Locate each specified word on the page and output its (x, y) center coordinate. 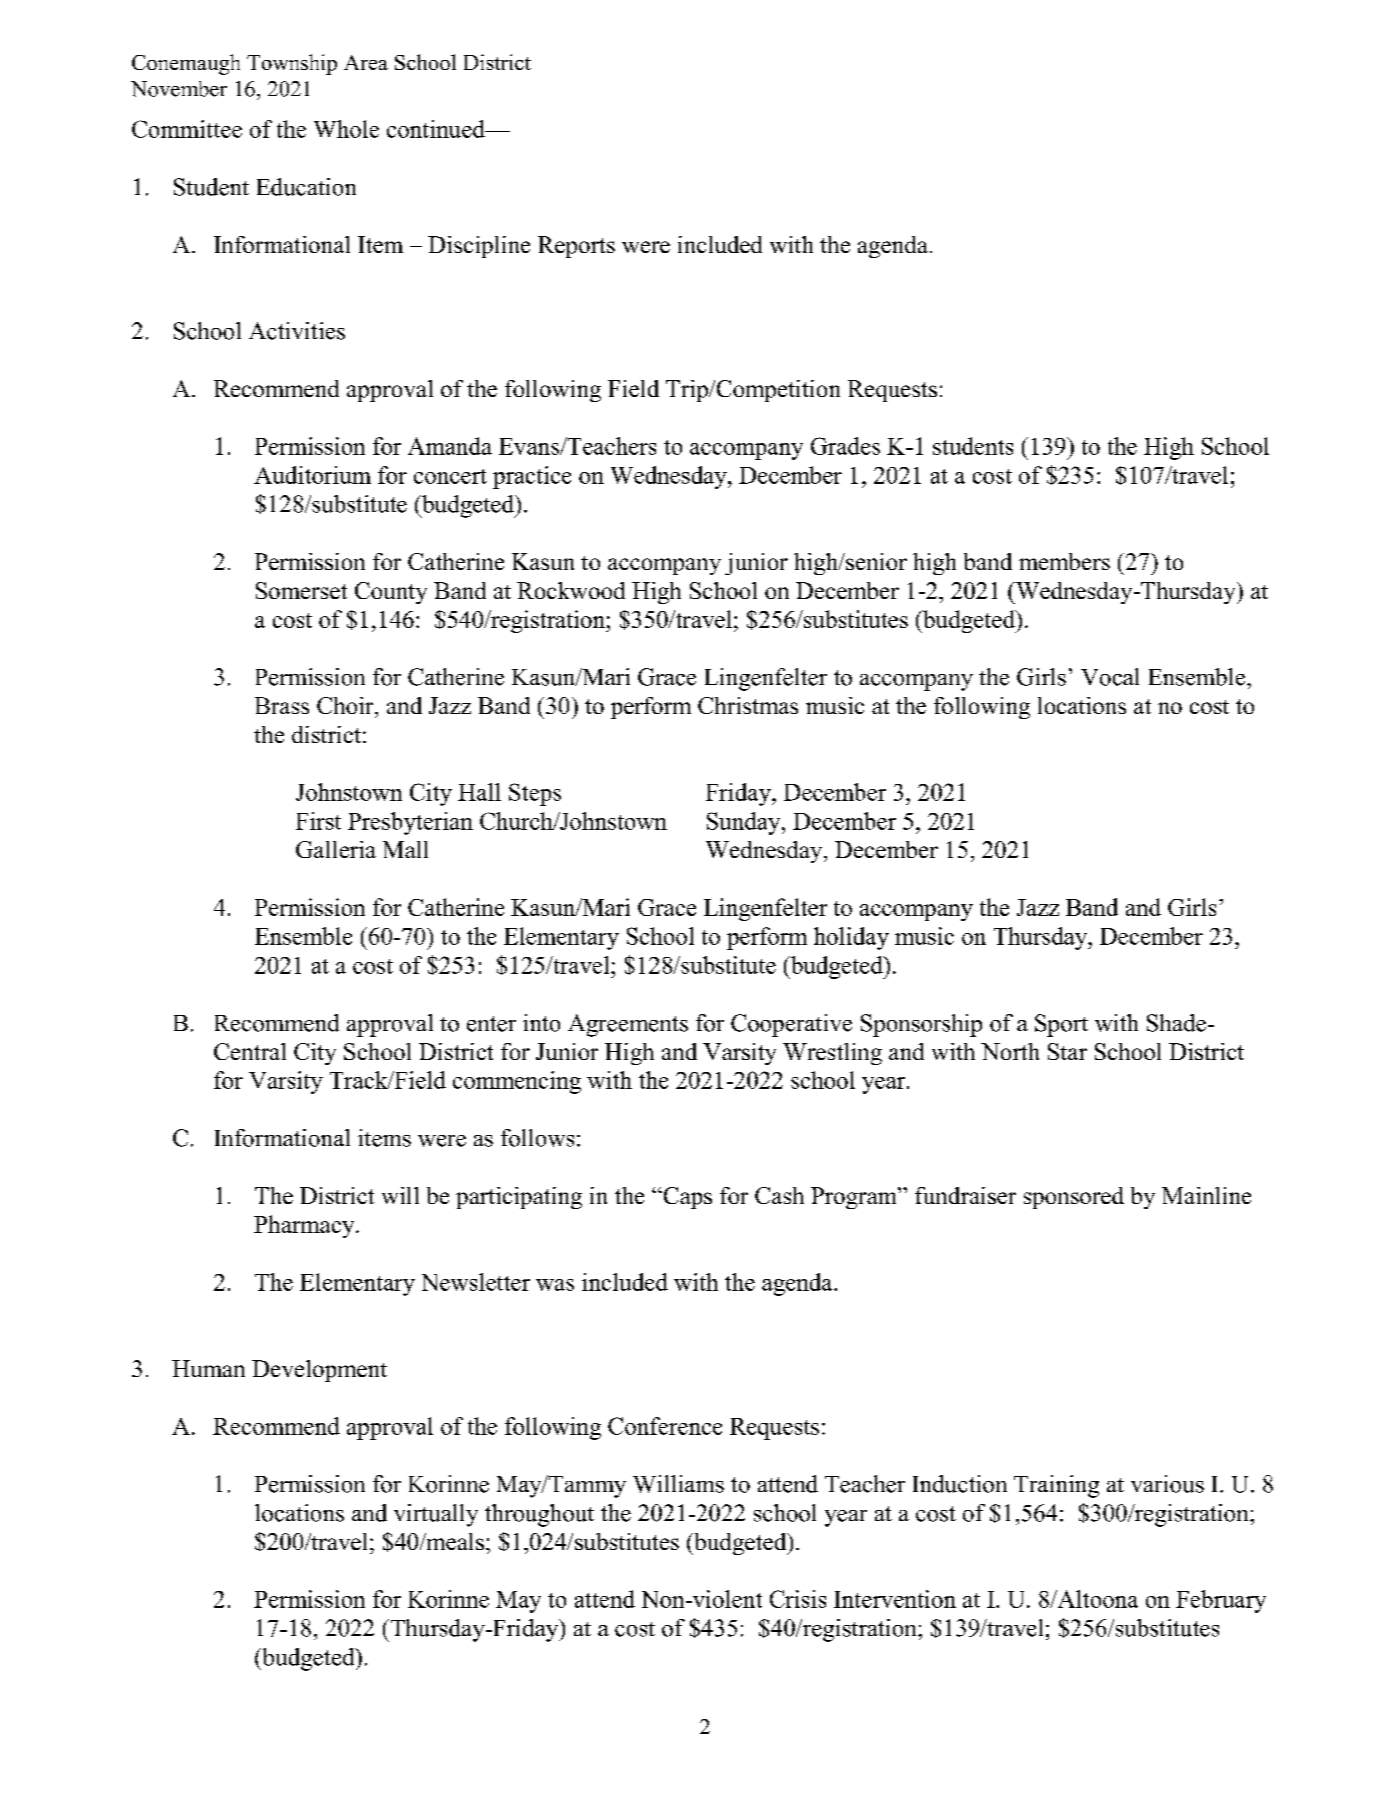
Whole (346, 129)
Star (1067, 1051)
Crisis (798, 1599)
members (1064, 561)
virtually (436, 1515)
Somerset (301, 590)
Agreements (628, 1025)
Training (1056, 1486)
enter (491, 1024)
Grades (845, 446)
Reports (576, 247)
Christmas (748, 705)
